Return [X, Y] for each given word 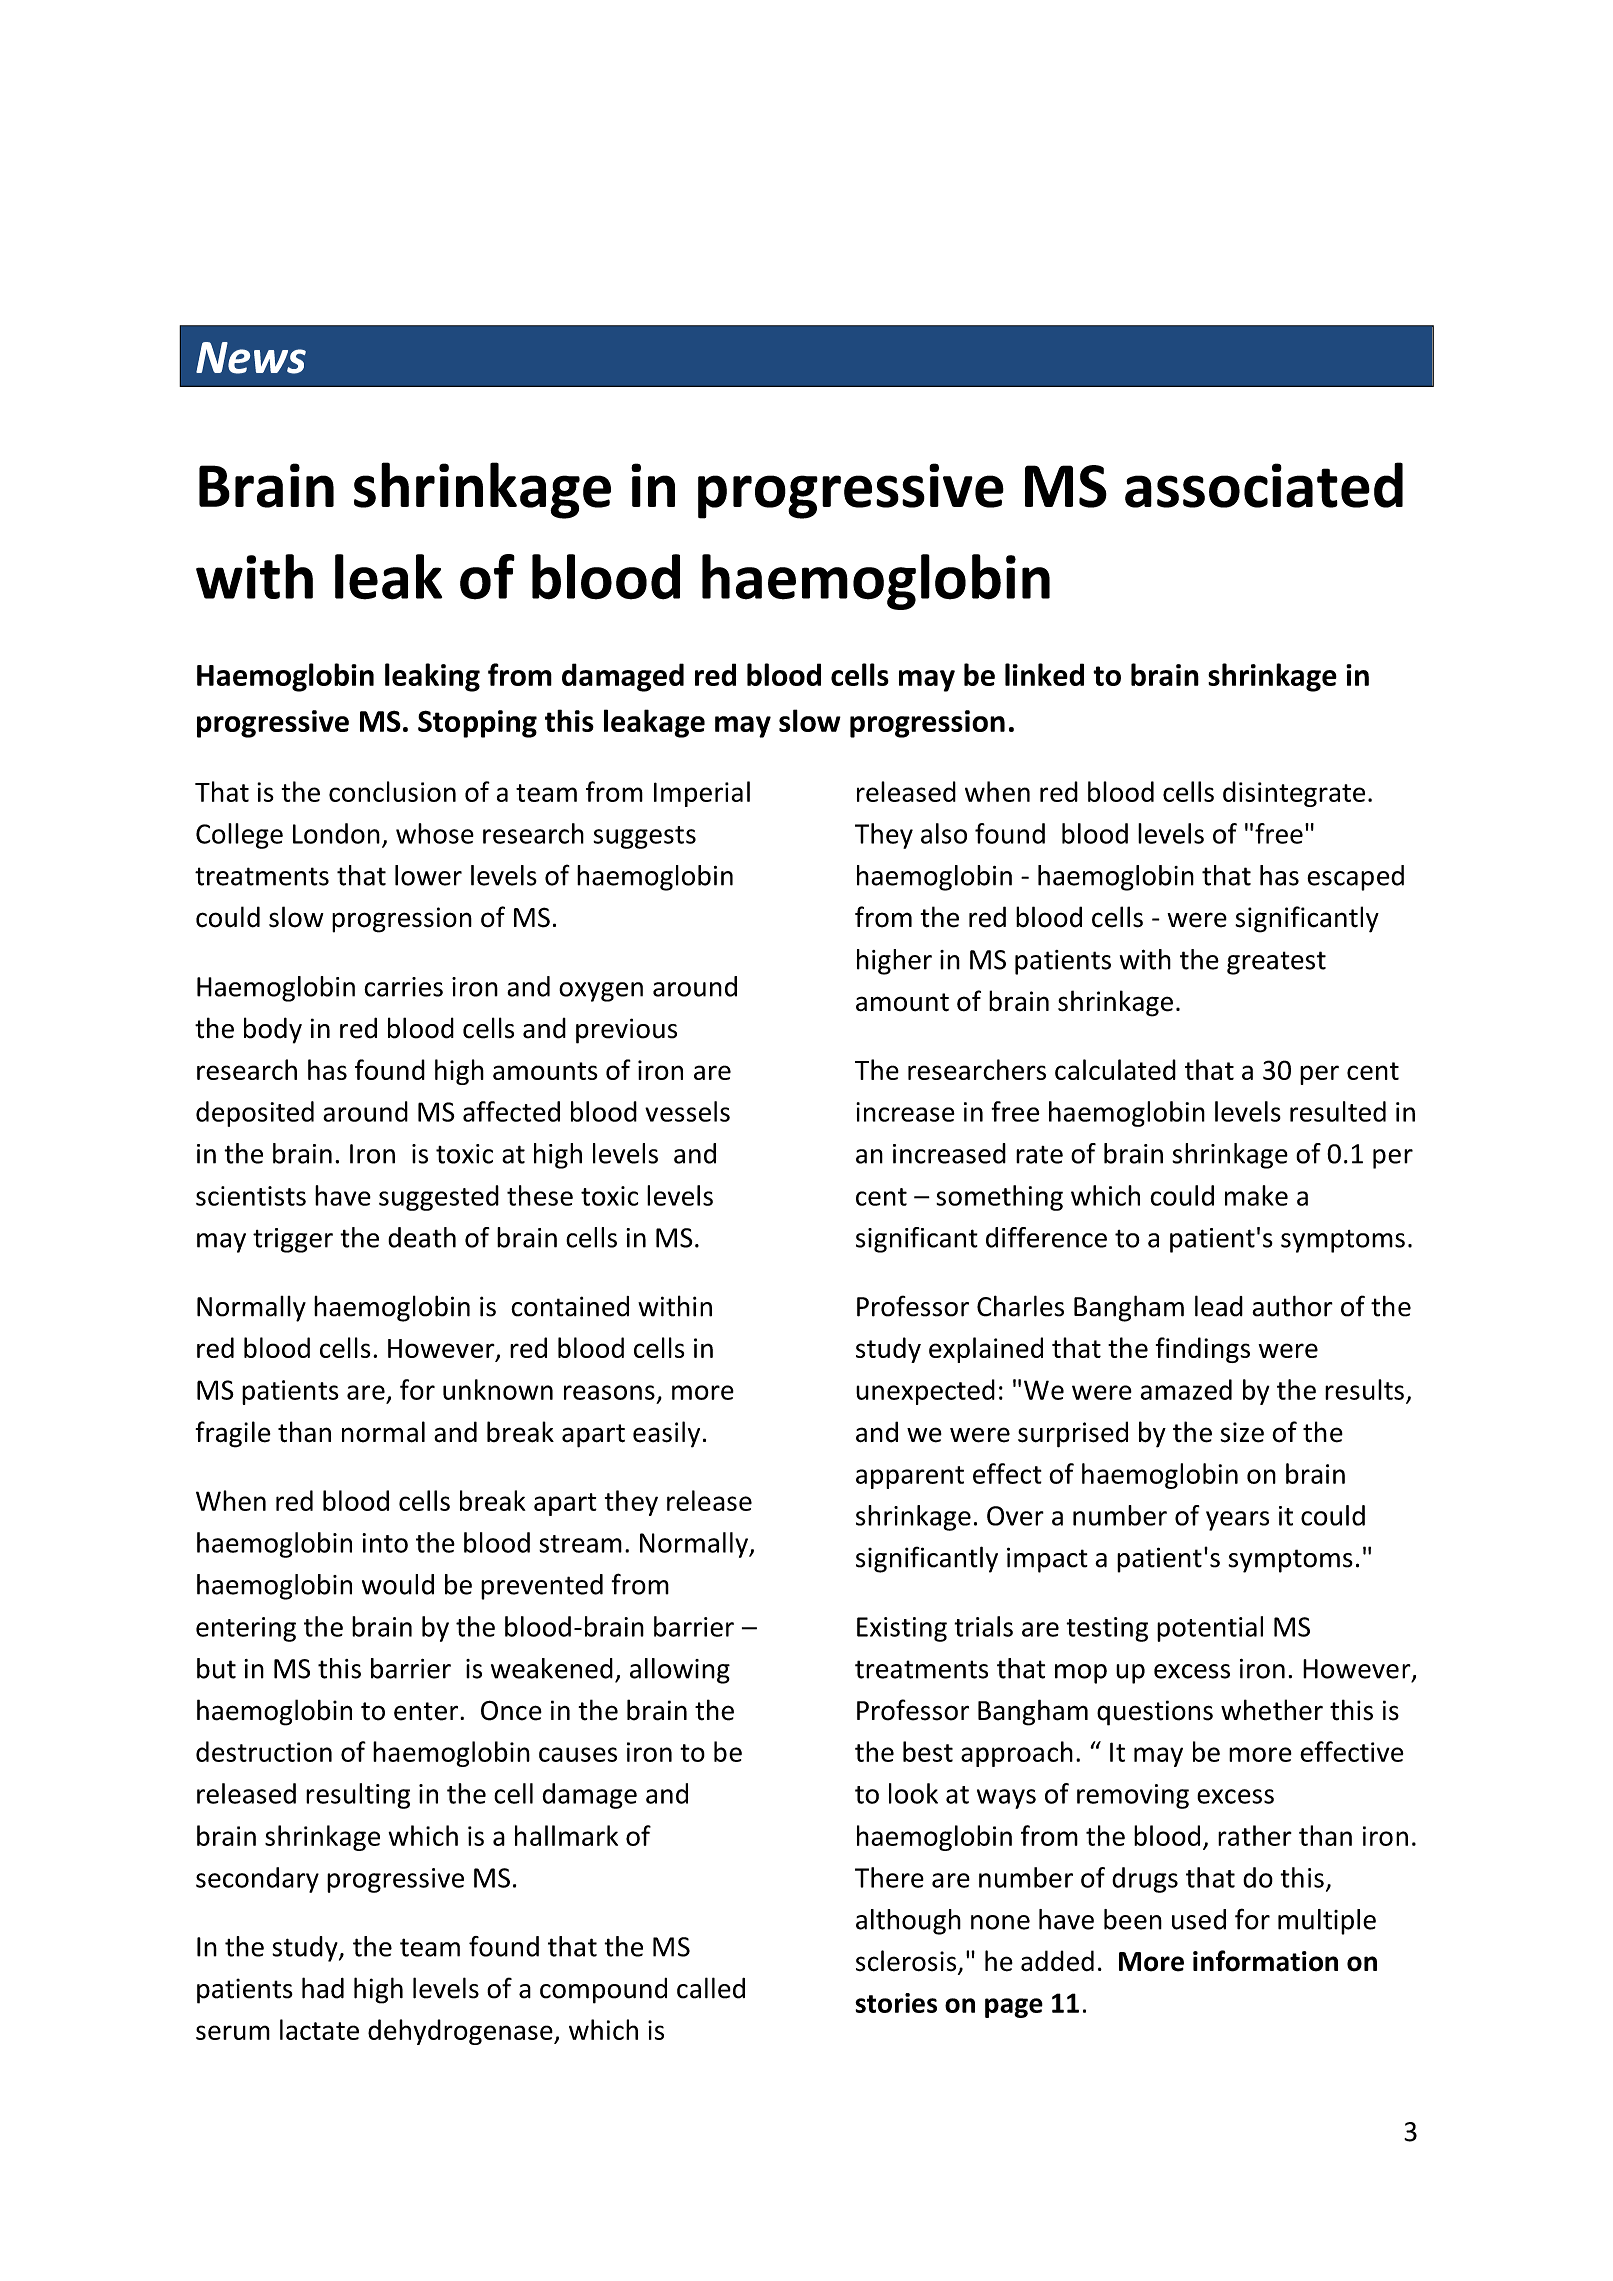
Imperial [702, 794]
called [711, 1988]
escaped [1355, 878]
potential [1210, 1629]
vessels [687, 1111]
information [1265, 1961]
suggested [439, 1198]
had [323, 1988]
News [251, 358]
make [1256, 1195]
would [398, 1584]
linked [1044, 674]
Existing [902, 1629]
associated [1264, 485]
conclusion [392, 791]
